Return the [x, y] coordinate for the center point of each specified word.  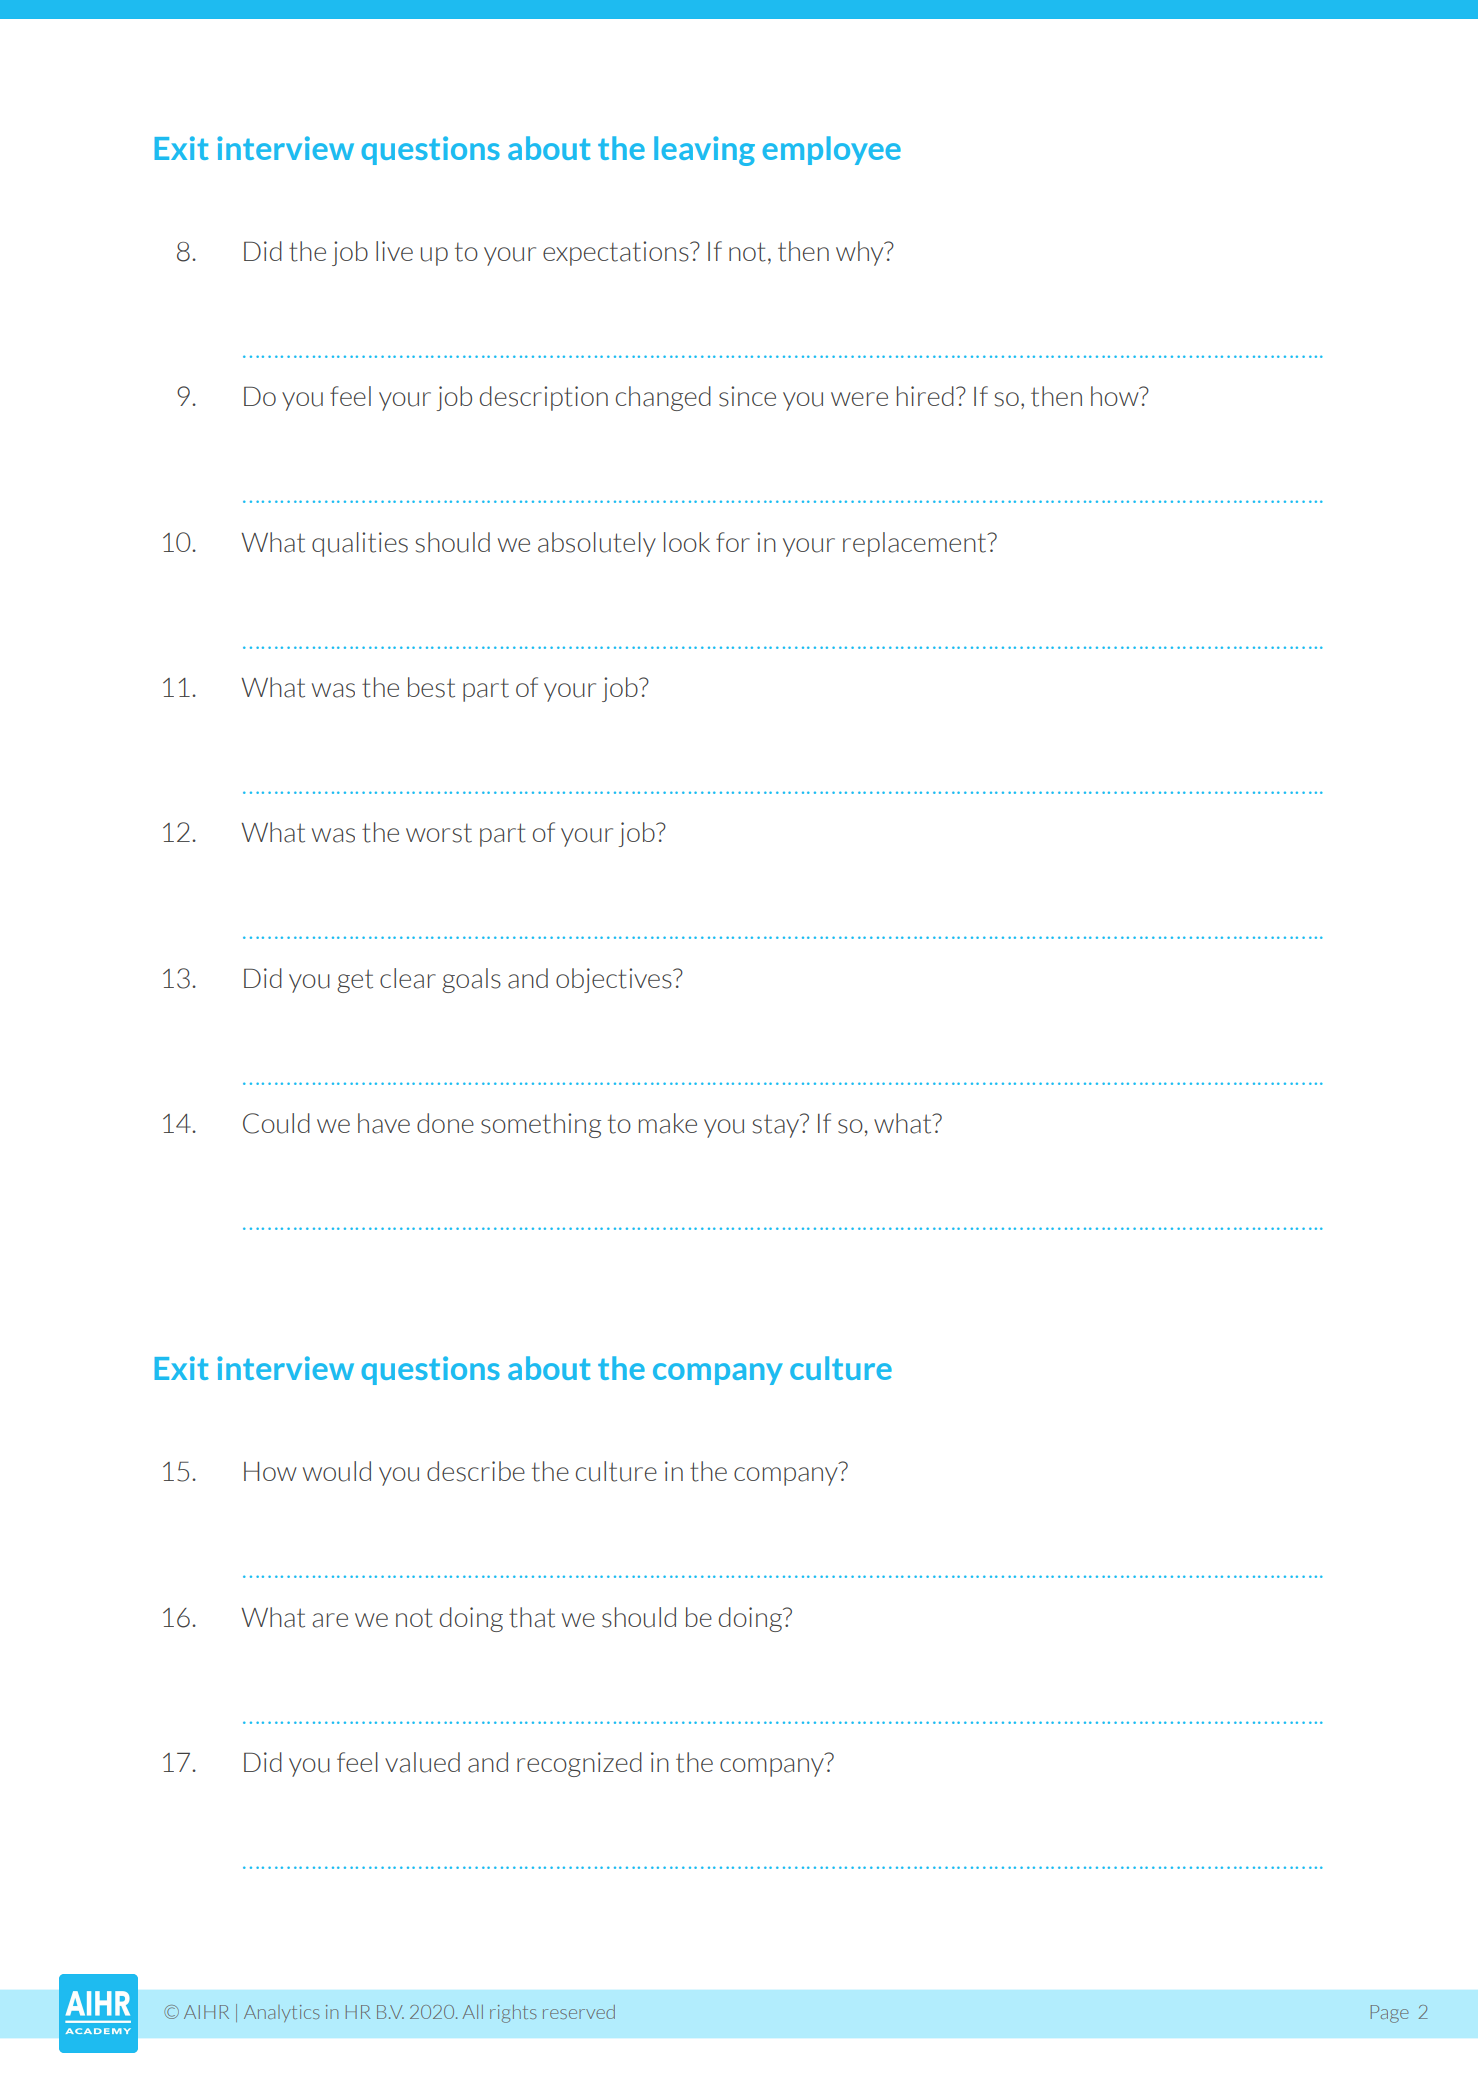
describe [476, 1471]
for [733, 542]
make [668, 1123]
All [472, 2012]
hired [925, 396]
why [861, 253]
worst [439, 833]
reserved [579, 2012]
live [394, 251]
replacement [916, 544]
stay [777, 1126]
